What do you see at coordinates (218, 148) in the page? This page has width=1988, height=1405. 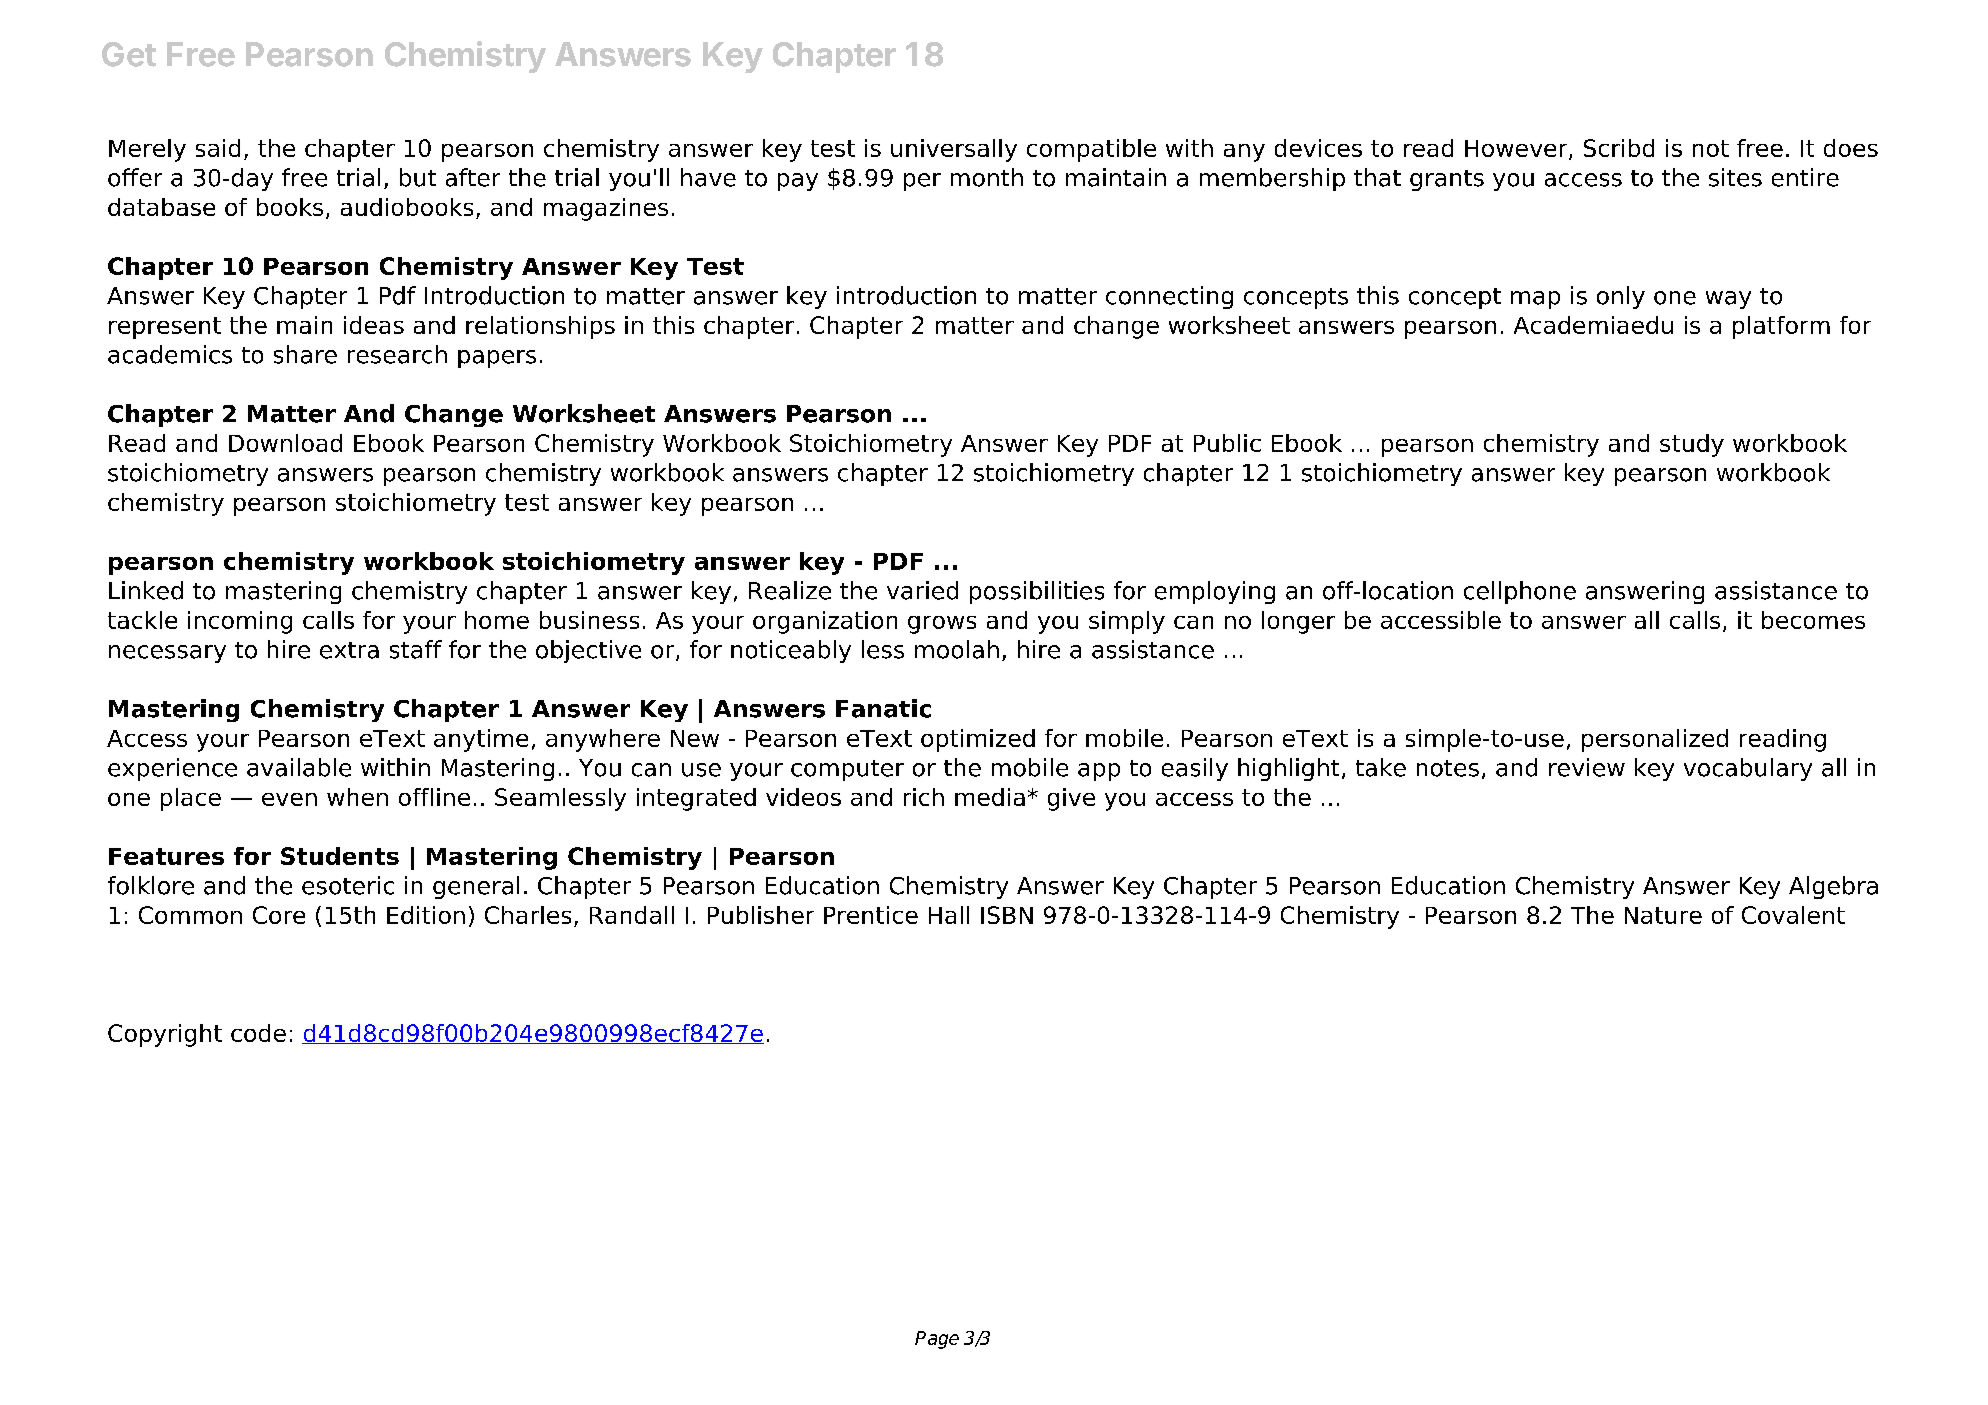 I see `said` at bounding box center [218, 148].
